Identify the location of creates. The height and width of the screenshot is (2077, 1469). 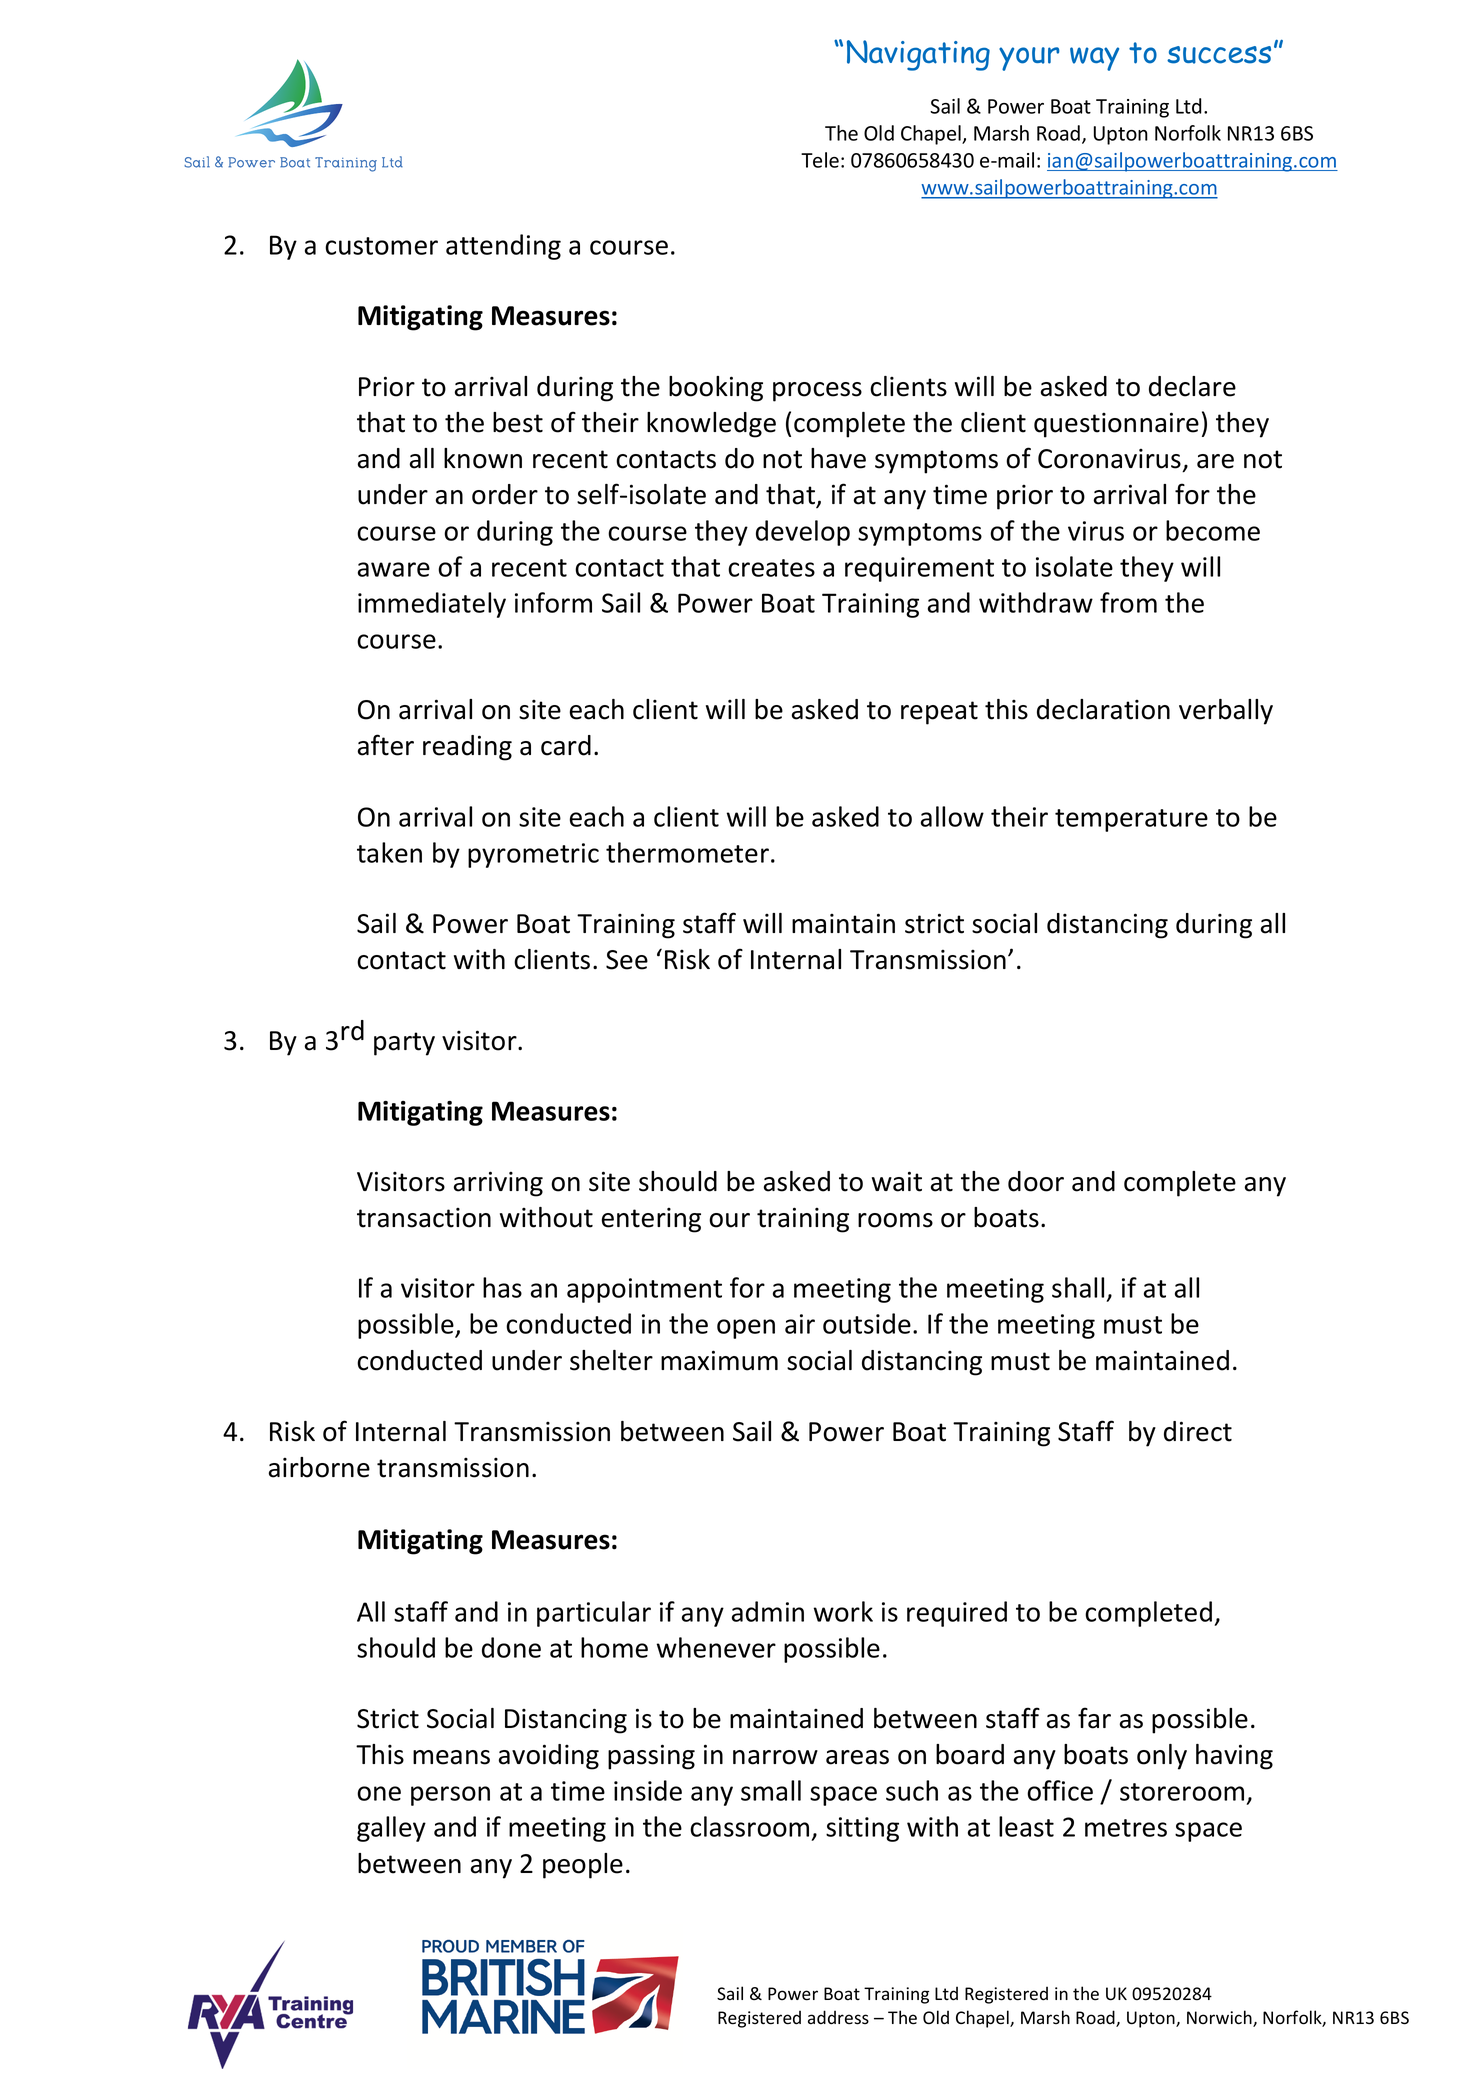
(771, 568).
